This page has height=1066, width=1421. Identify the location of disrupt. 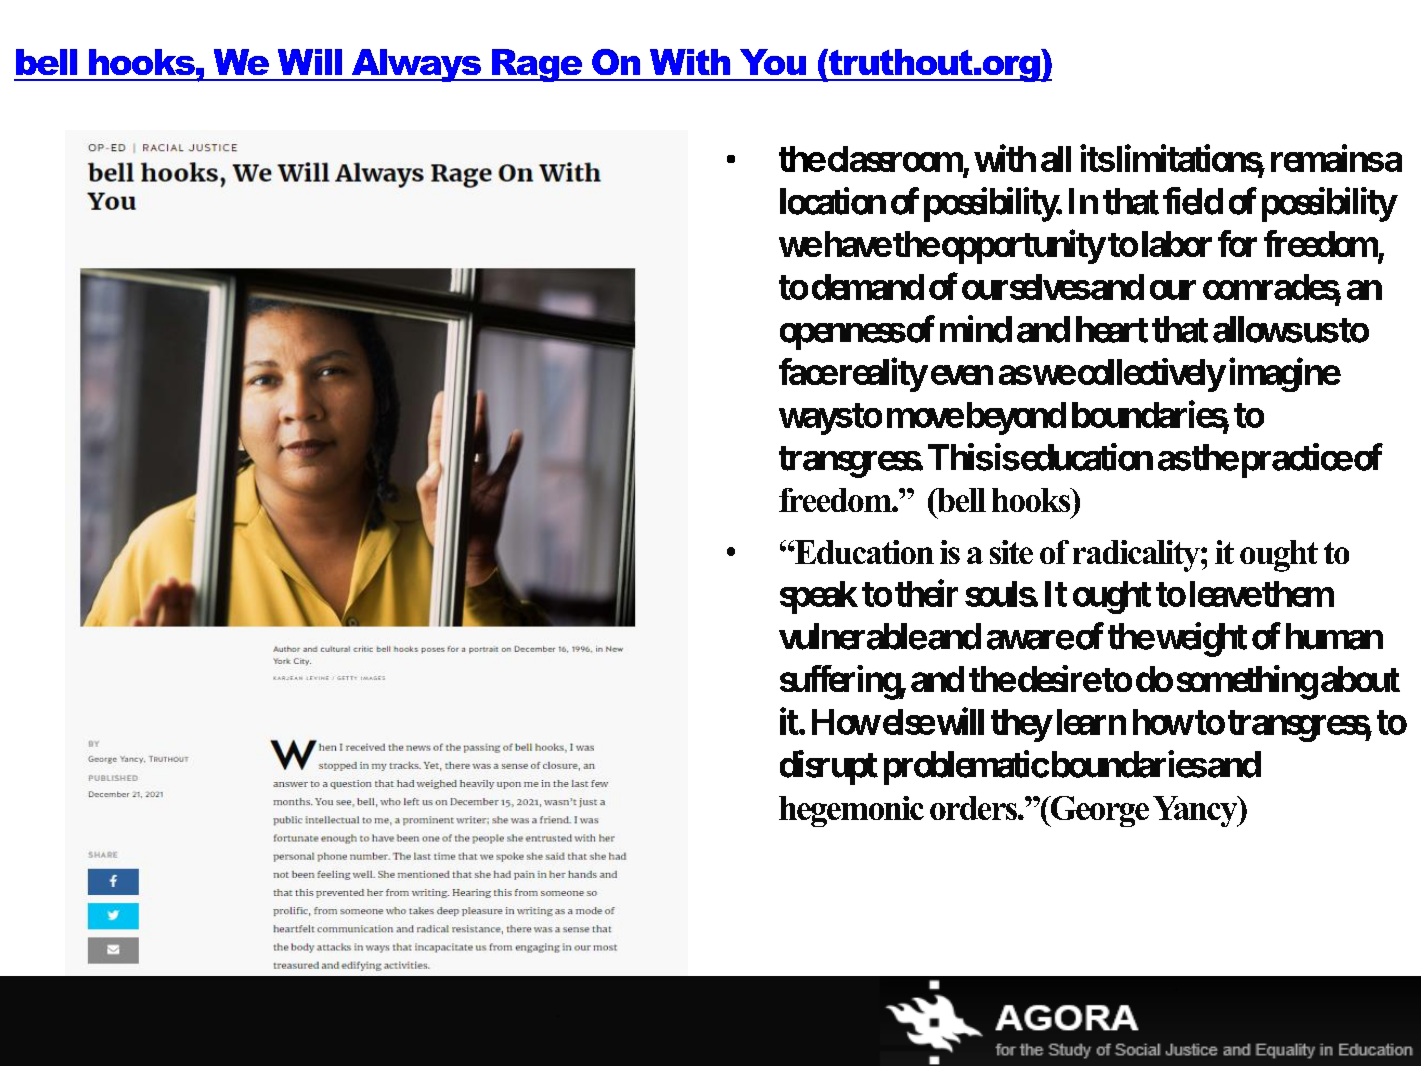
(829, 767).
